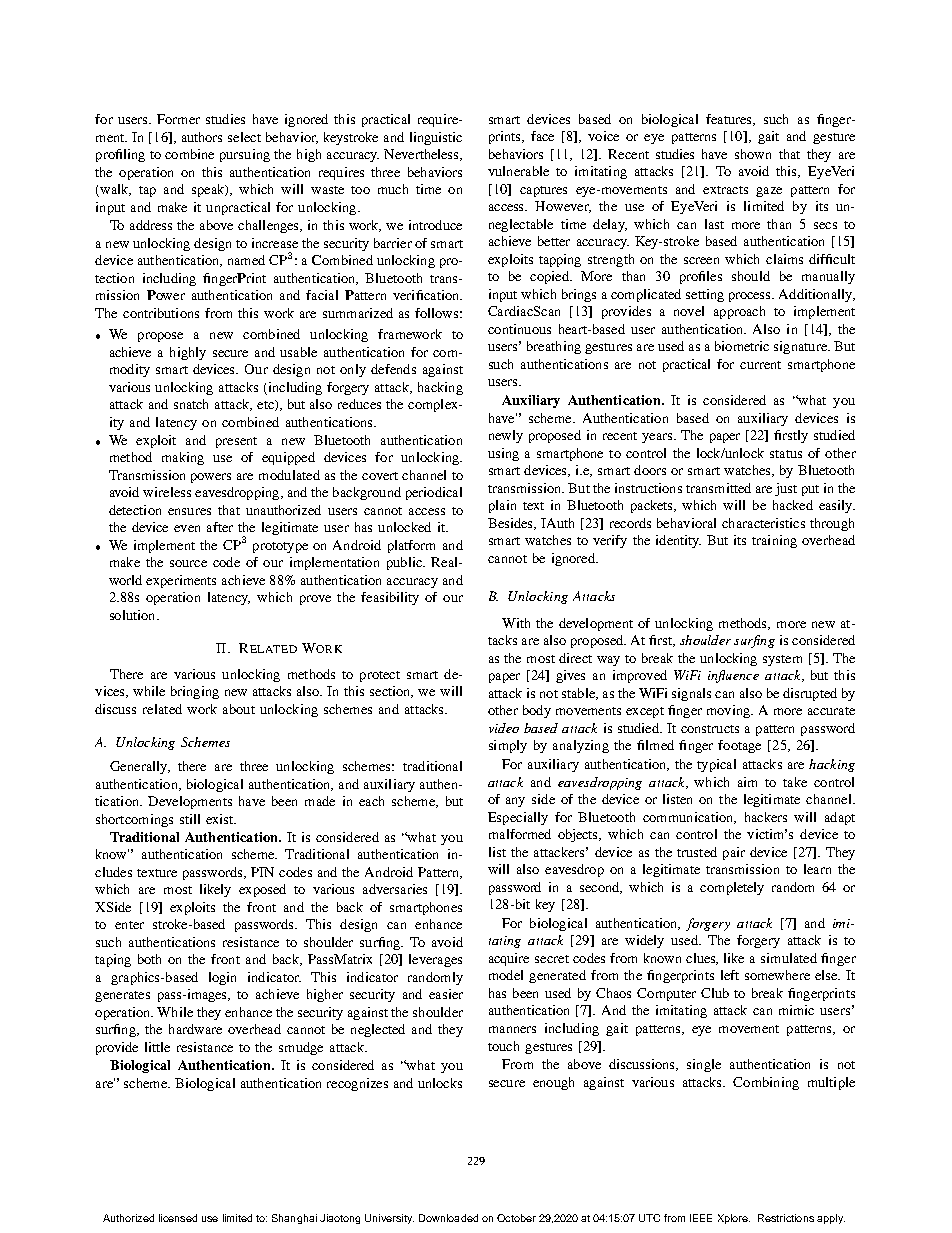  I want to click on licensed, so click(178, 1218).
